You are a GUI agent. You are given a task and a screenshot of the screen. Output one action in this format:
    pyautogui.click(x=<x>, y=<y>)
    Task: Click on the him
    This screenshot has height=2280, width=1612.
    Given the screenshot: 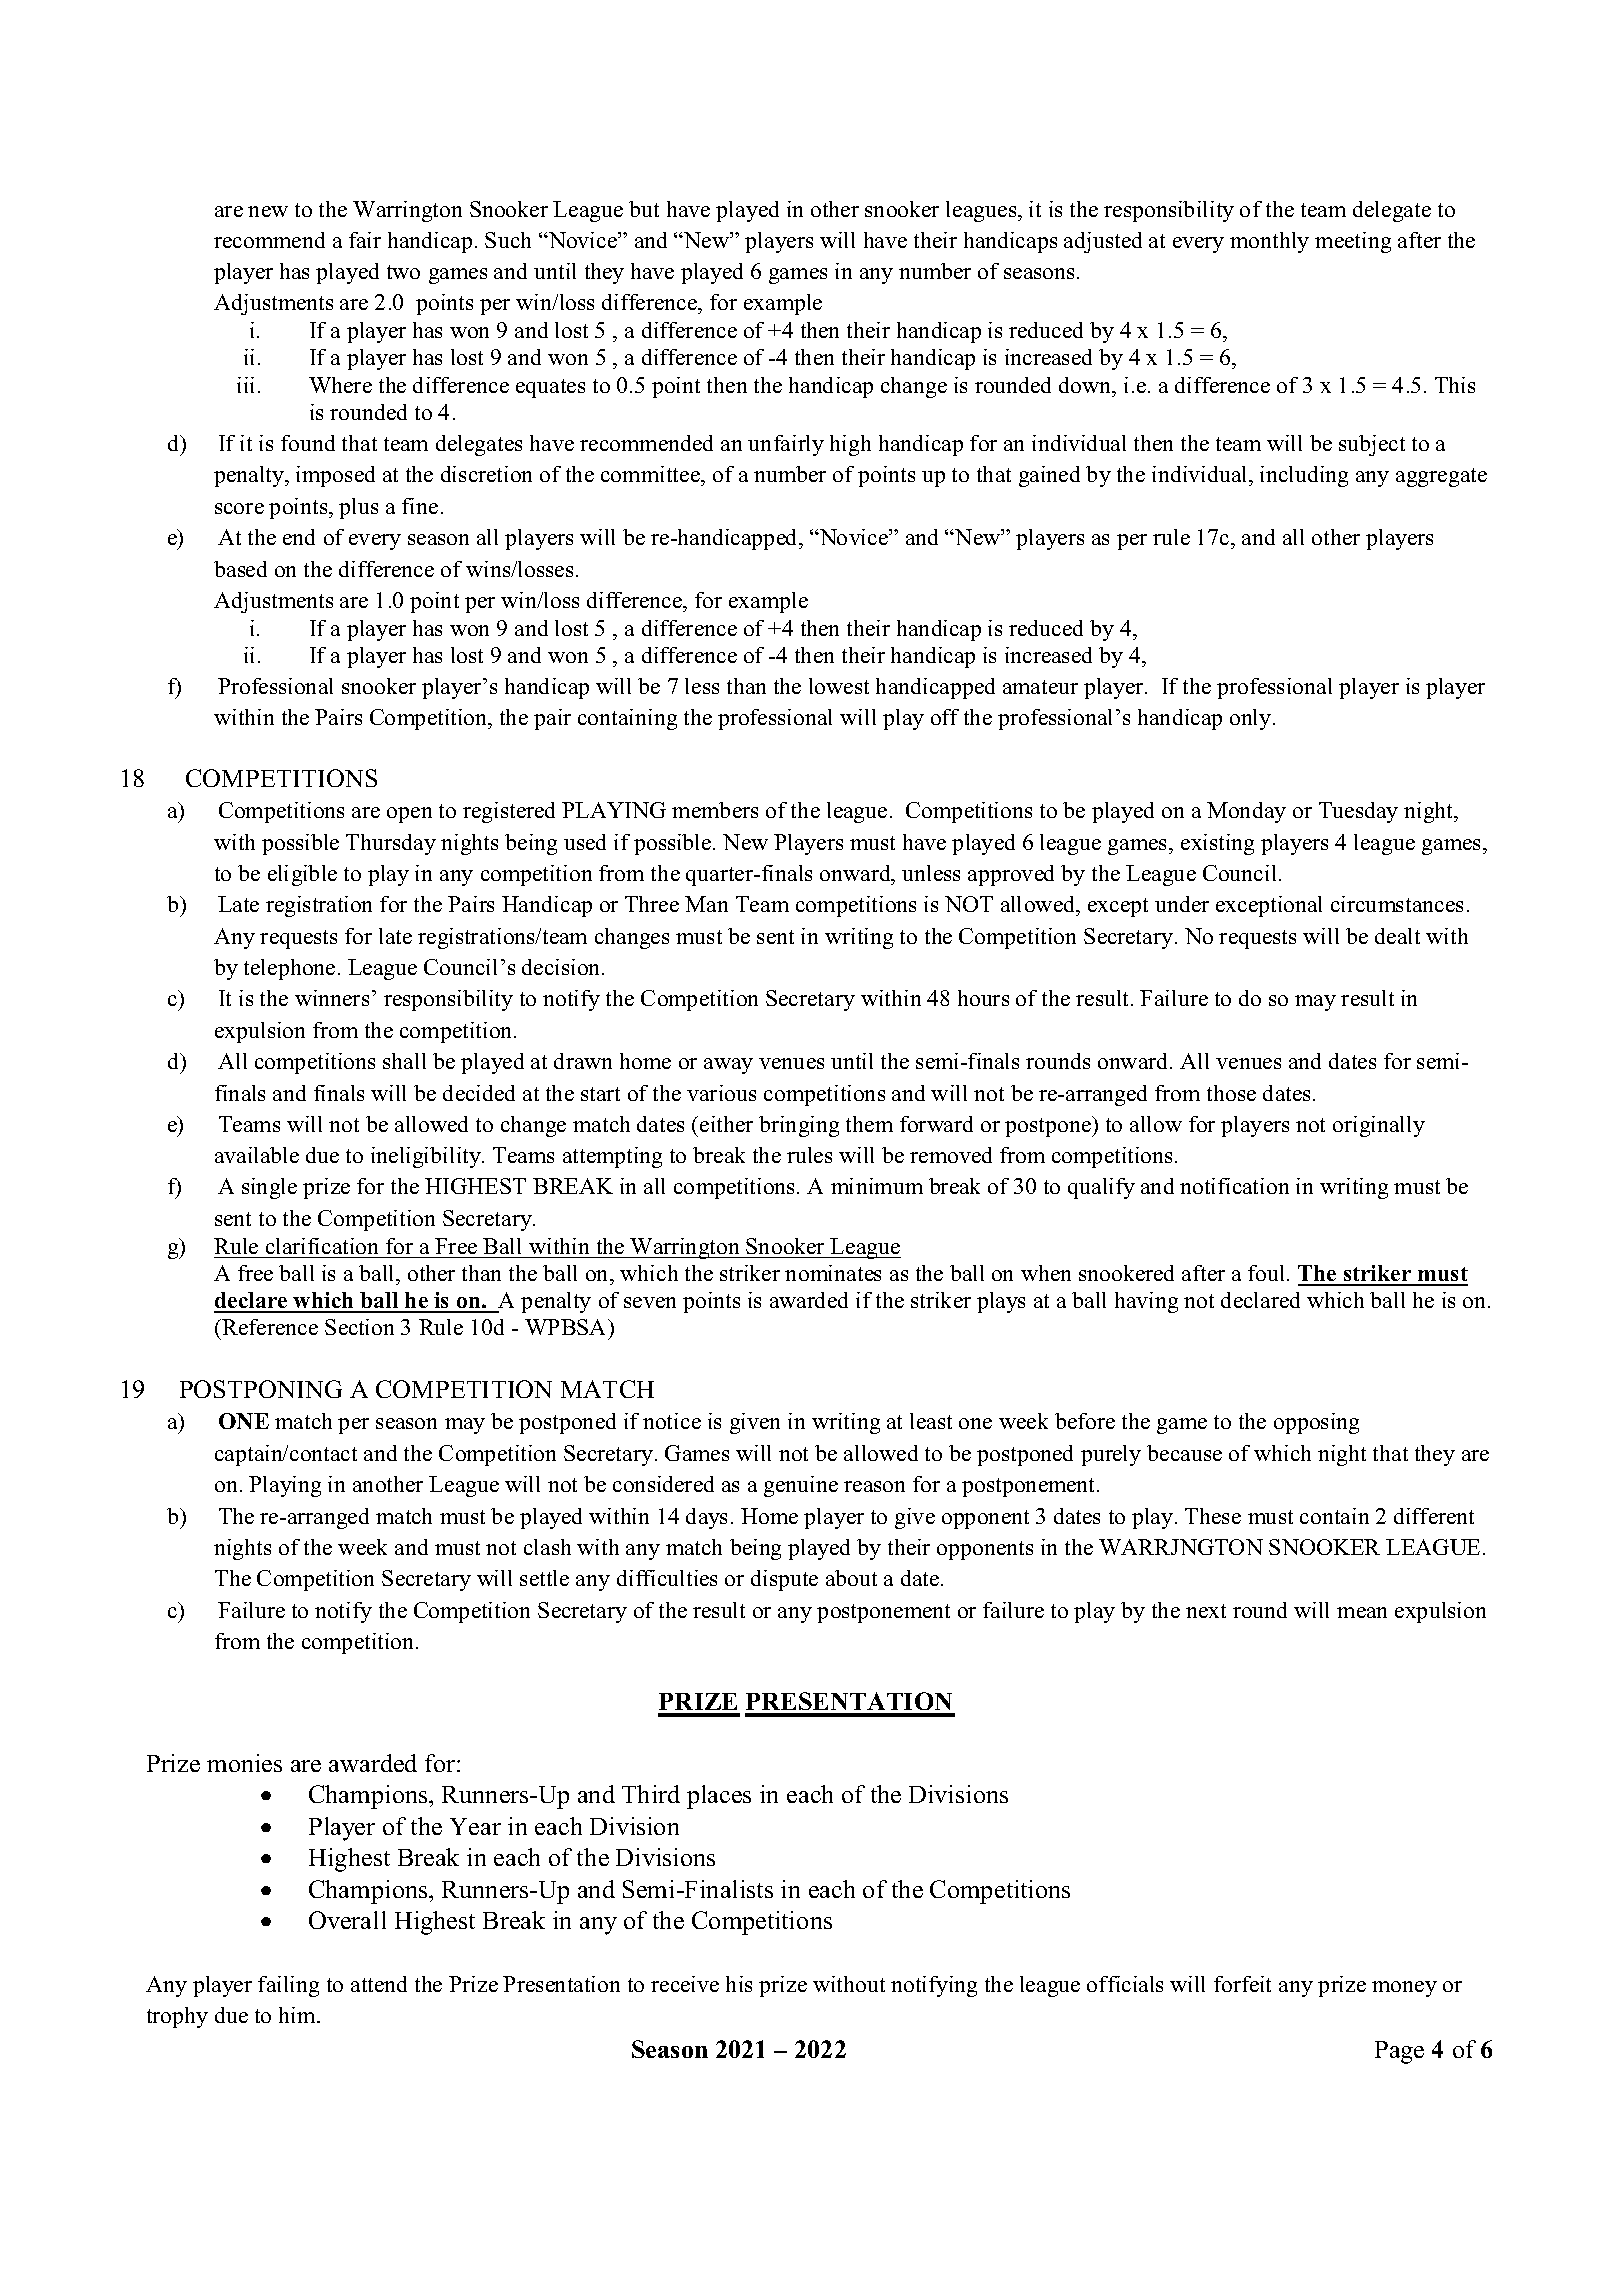 What is the action you would take?
    pyautogui.click(x=298, y=2015)
